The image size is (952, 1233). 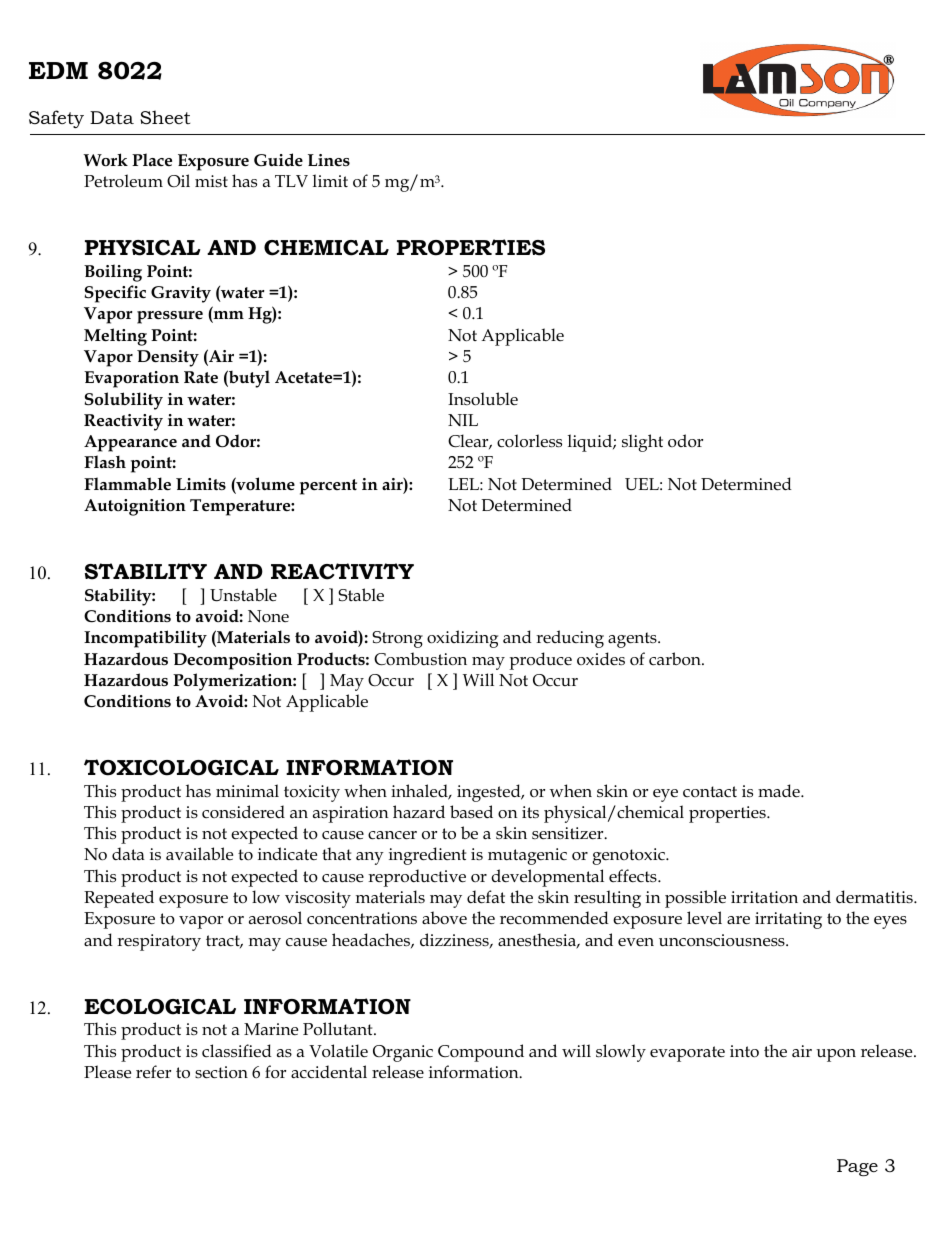 I want to click on Sheet, so click(x=165, y=117).
